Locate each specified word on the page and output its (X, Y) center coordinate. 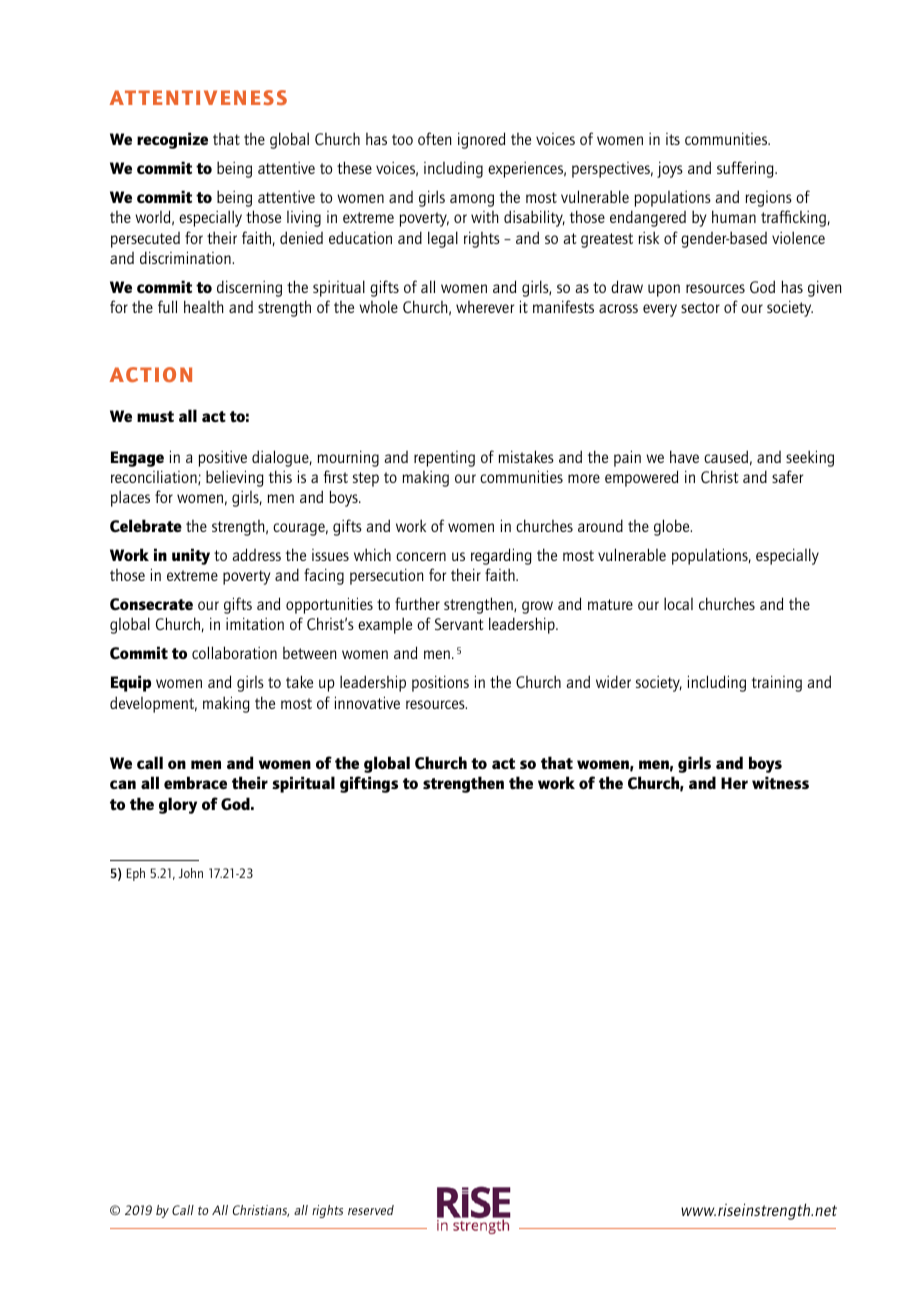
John (190, 873)
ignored (481, 140)
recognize (172, 140)
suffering (746, 169)
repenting (444, 459)
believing (235, 478)
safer (787, 476)
